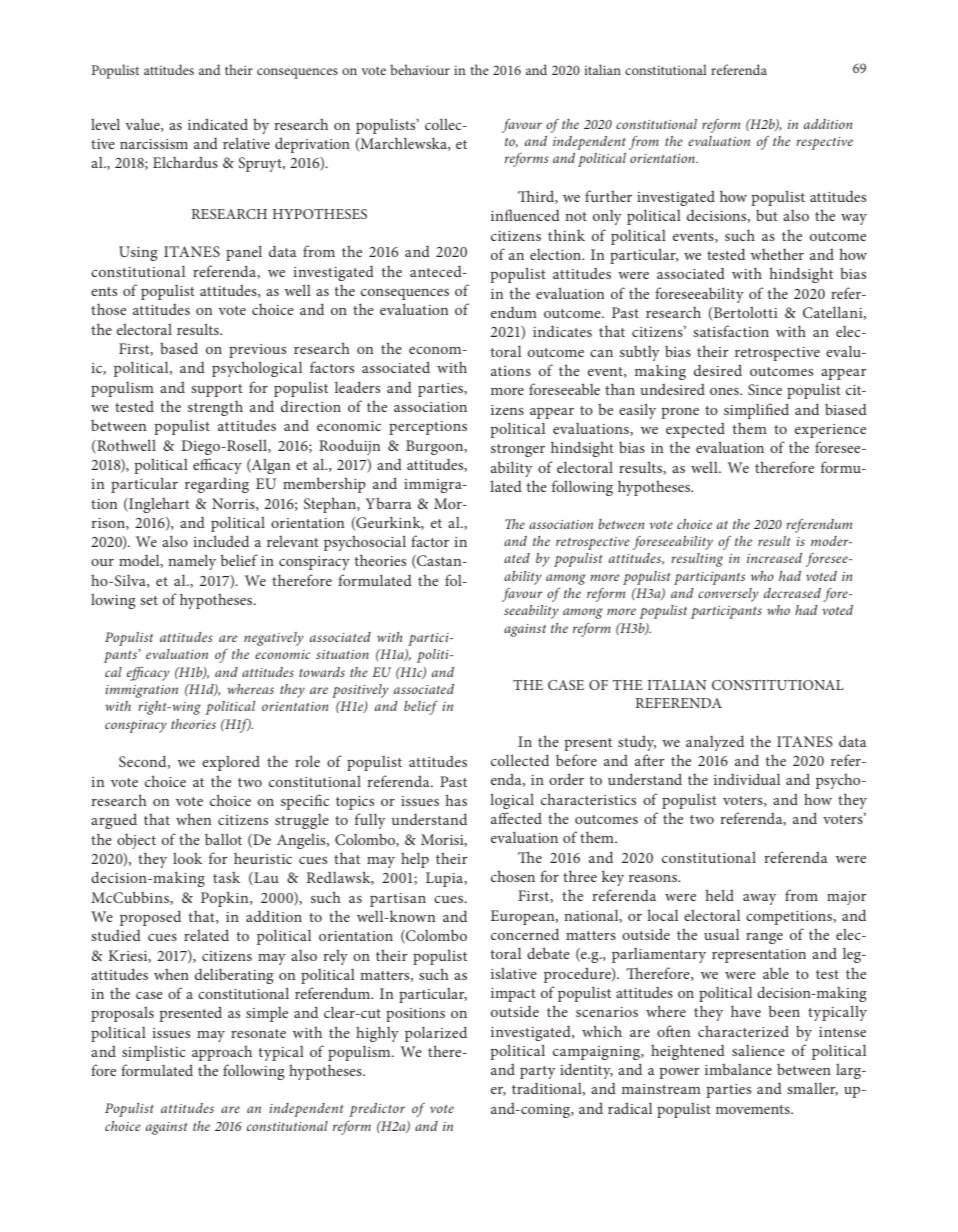  Describe the element at coordinates (222, 1053) in the page. I see `approach` at that location.
